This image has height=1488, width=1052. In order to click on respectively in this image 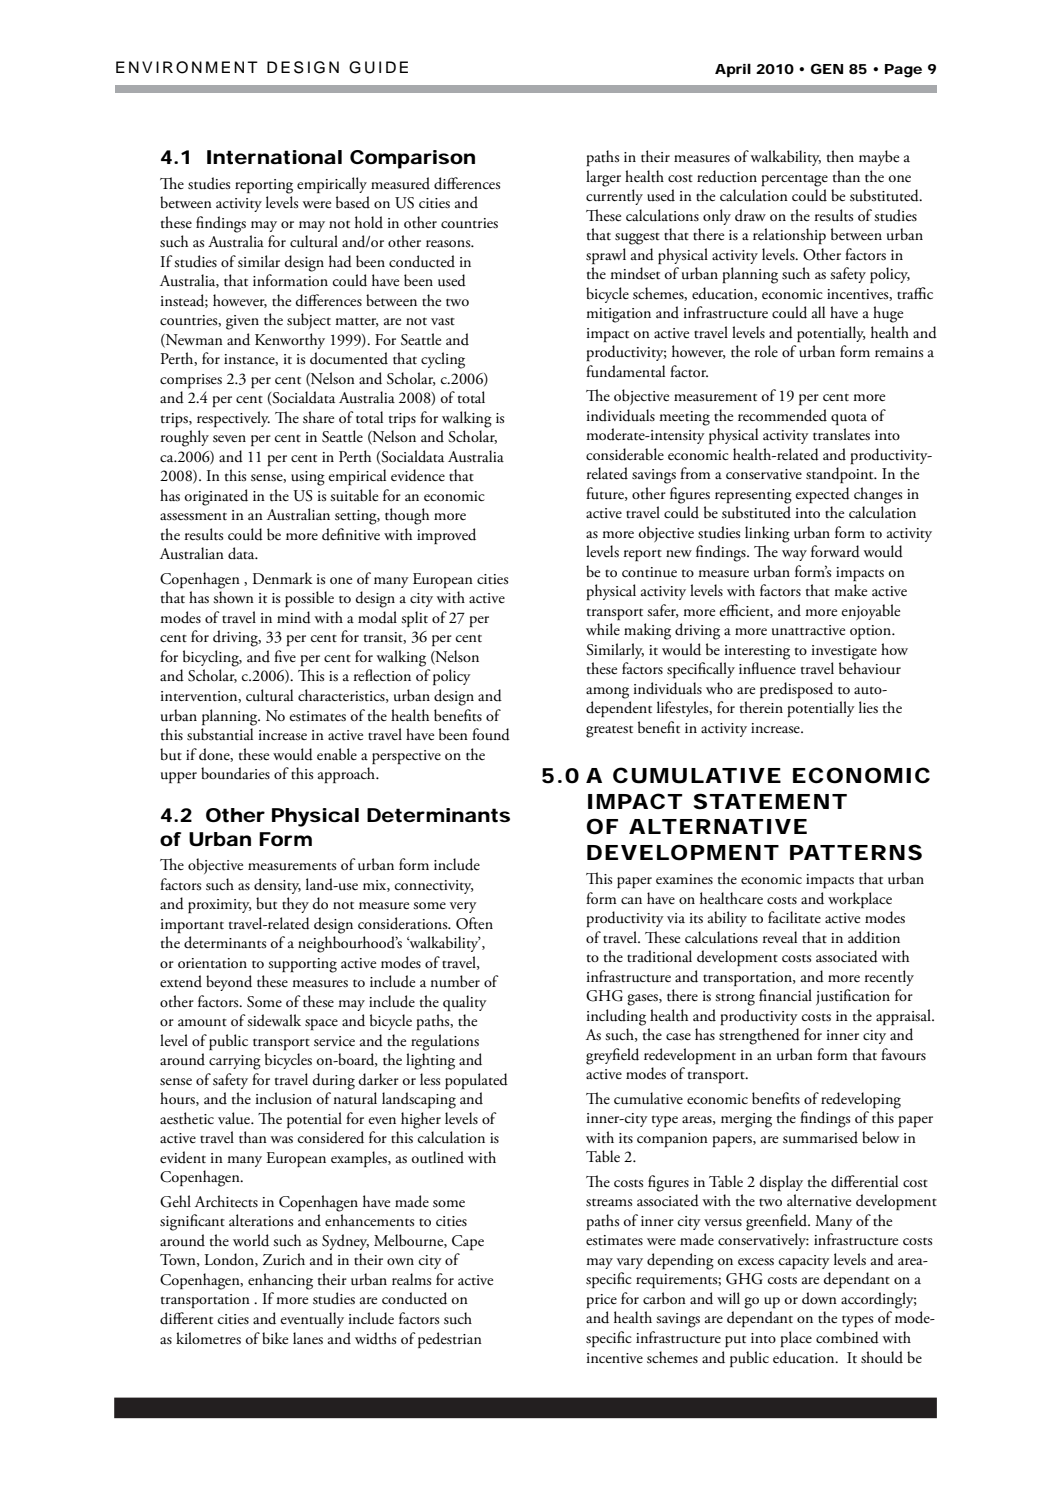, I will do `click(233, 419)`.
